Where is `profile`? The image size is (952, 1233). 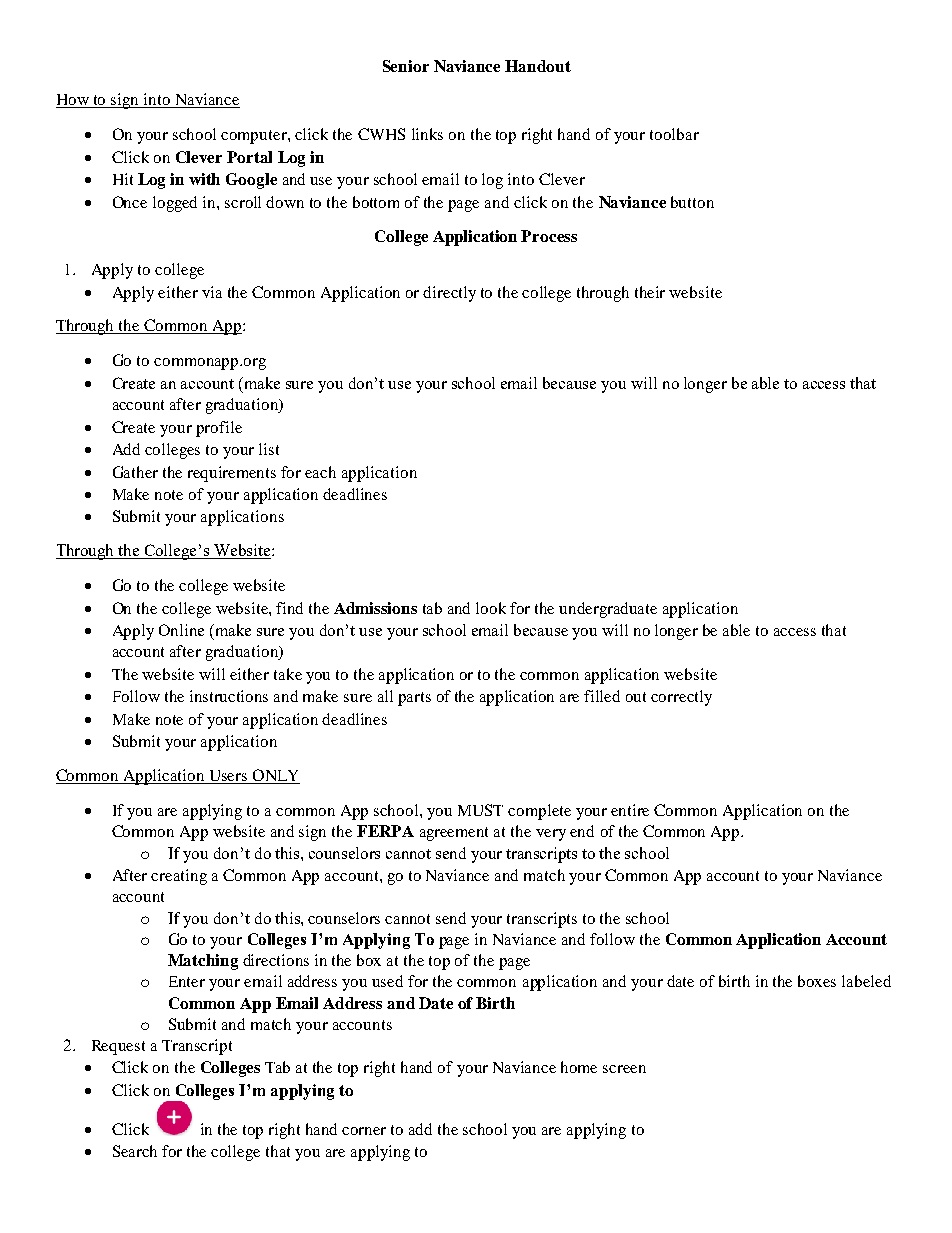
profile is located at coordinates (219, 429).
